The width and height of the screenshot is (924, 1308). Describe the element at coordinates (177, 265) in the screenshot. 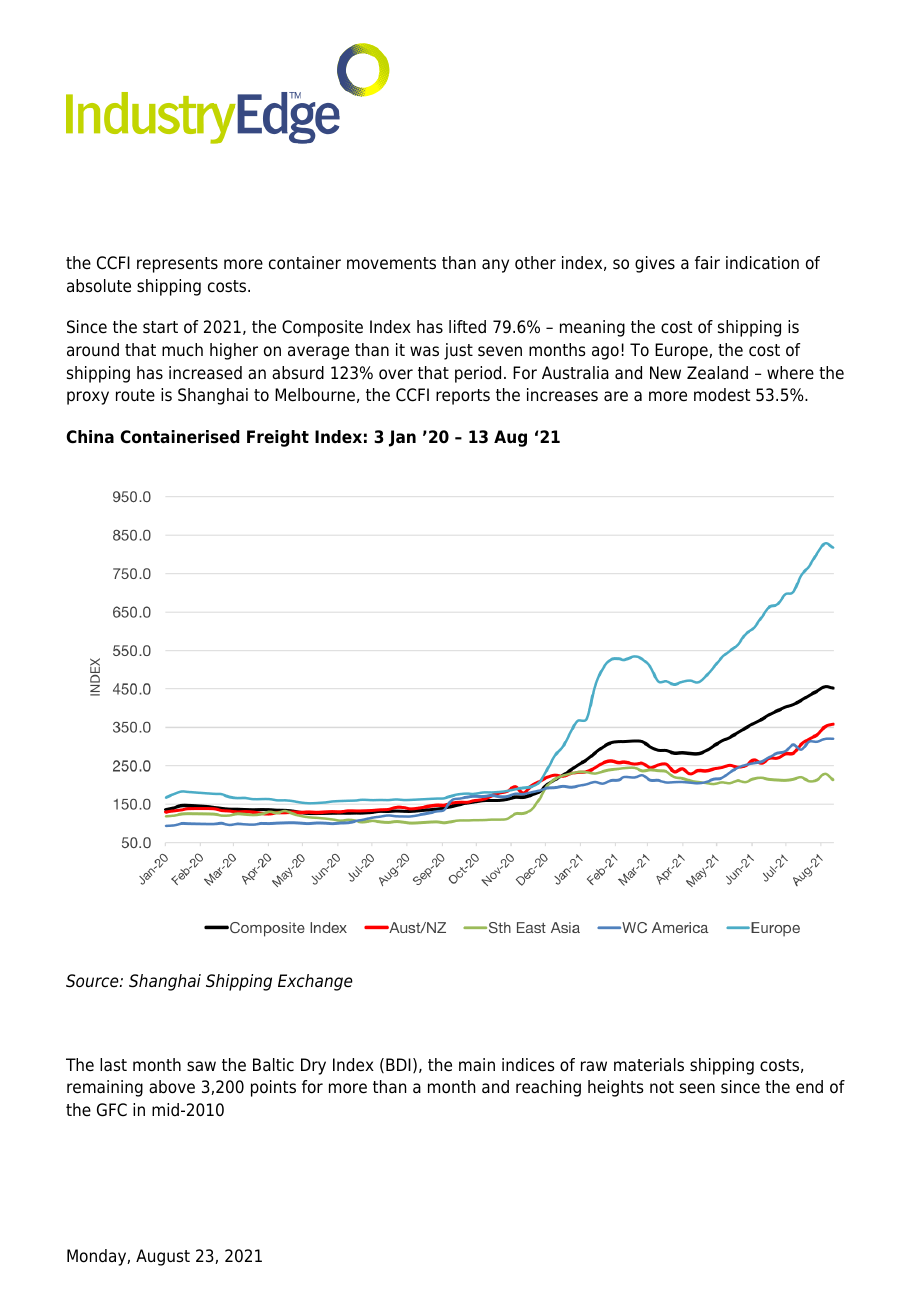

I see `represents` at that location.
